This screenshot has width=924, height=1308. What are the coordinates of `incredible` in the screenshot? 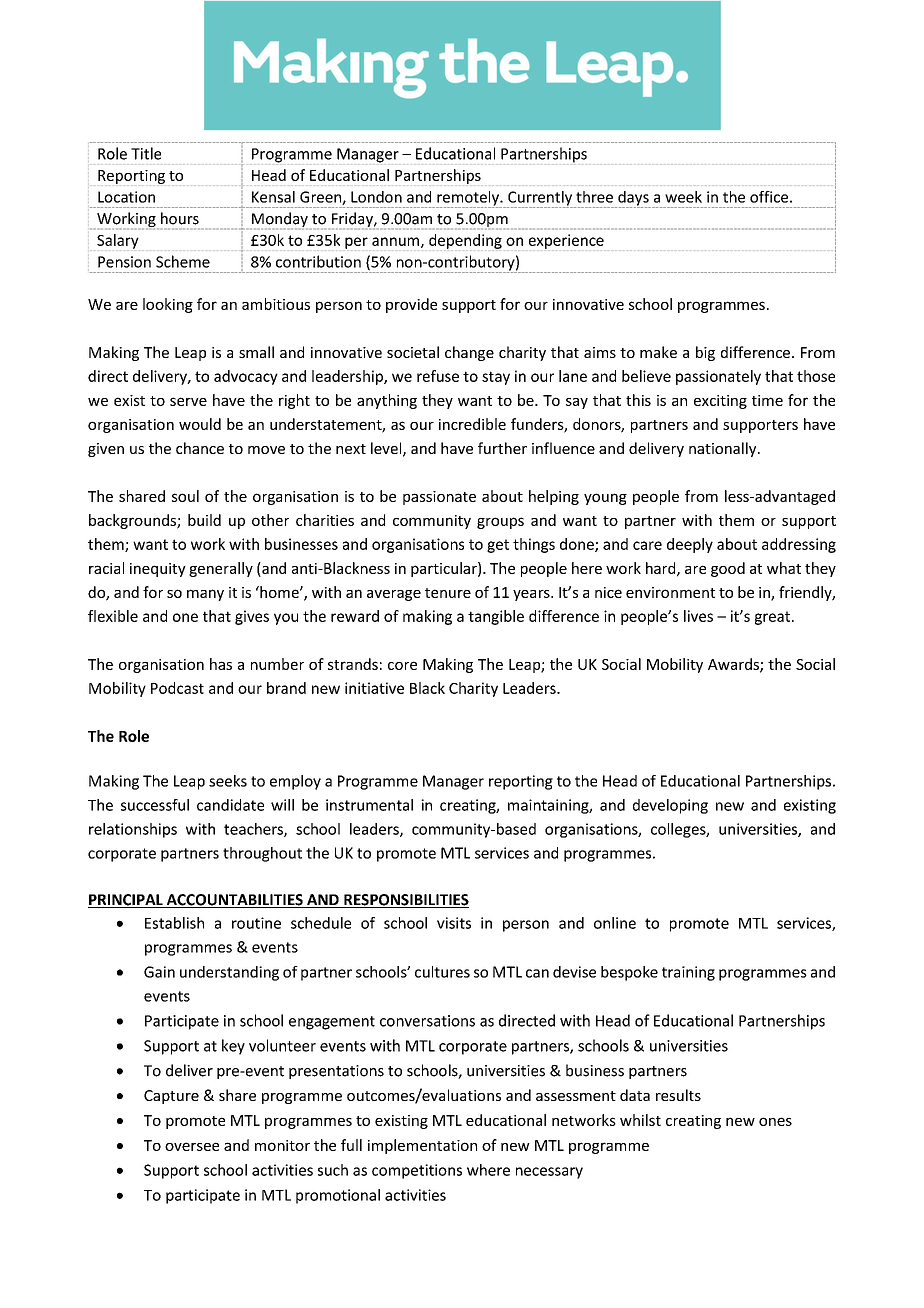 It's located at (472, 424).
